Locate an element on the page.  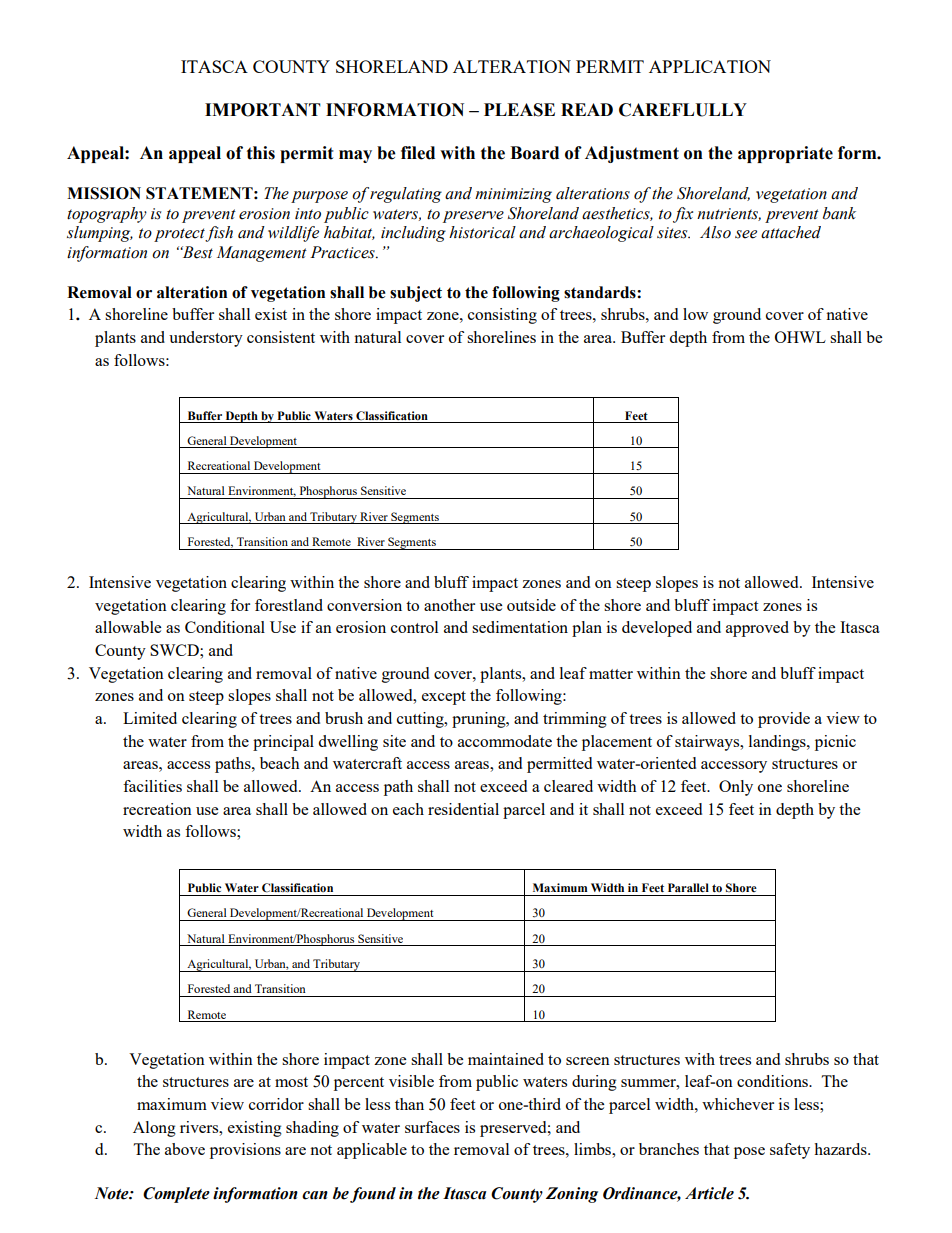
above is located at coordinates (185, 1149).
